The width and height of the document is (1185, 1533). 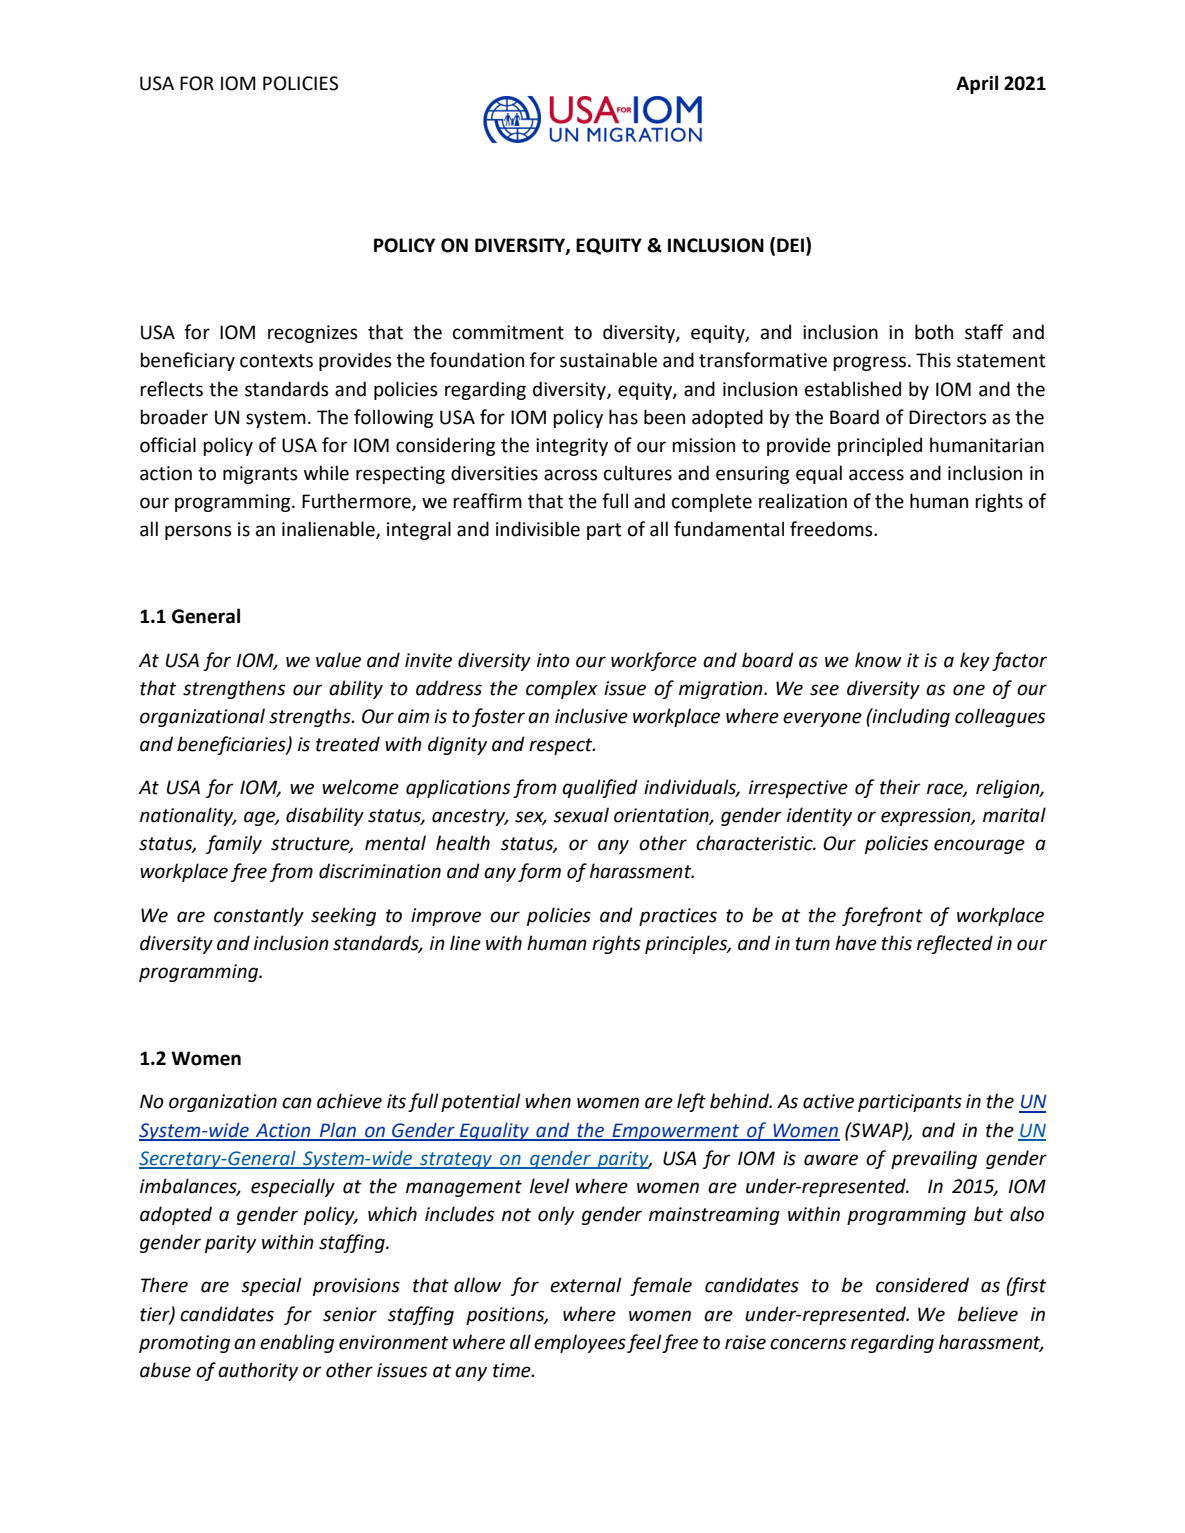 I want to click on indivisible, so click(x=538, y=529).
